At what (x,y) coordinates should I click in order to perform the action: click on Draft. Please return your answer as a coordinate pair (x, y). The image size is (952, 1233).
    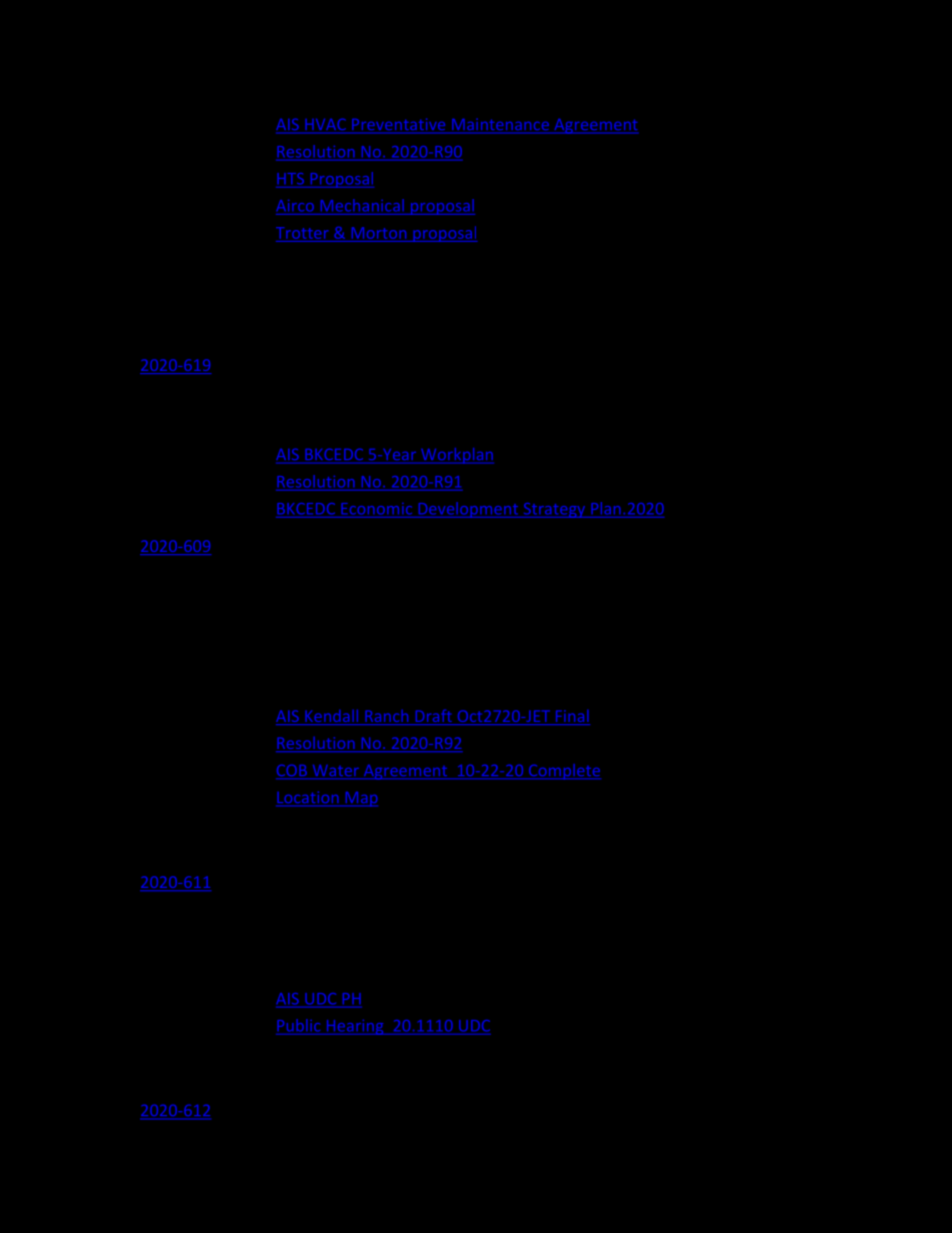
    Looking at the image, I should click on (433, 717).
